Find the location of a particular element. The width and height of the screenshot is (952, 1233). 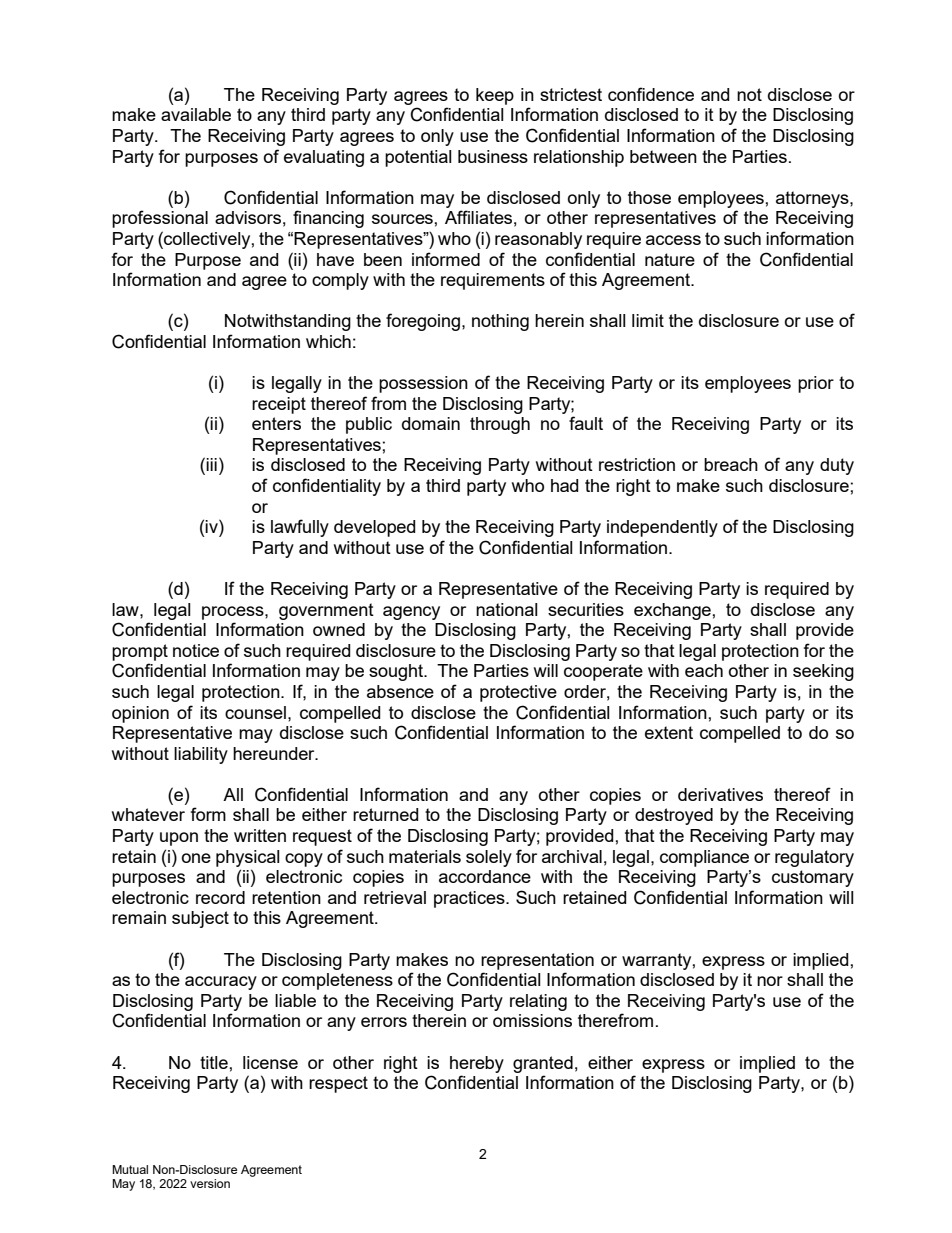

available is located at coordinates (196, 114).
